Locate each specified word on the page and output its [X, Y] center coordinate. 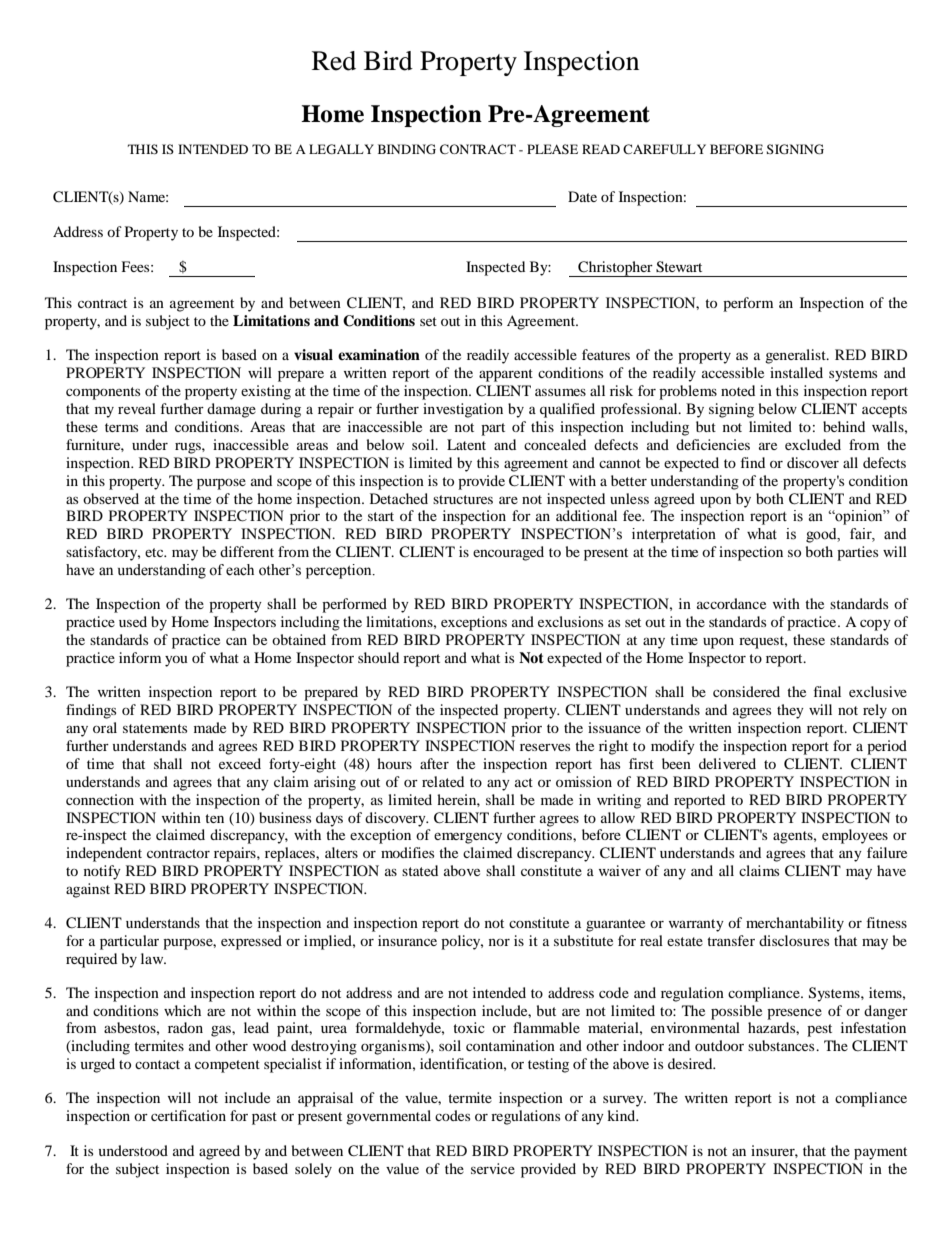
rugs [189, 448]
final [827, 691]
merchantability [795, 924]
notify [102, 872]
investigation [463, 410]
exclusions [570, 621]
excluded [813, 444]
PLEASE [552, 149]
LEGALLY [341, 149]
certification [188, 1115]
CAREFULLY [664, 149]
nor [499, 942]
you [176, 661]
